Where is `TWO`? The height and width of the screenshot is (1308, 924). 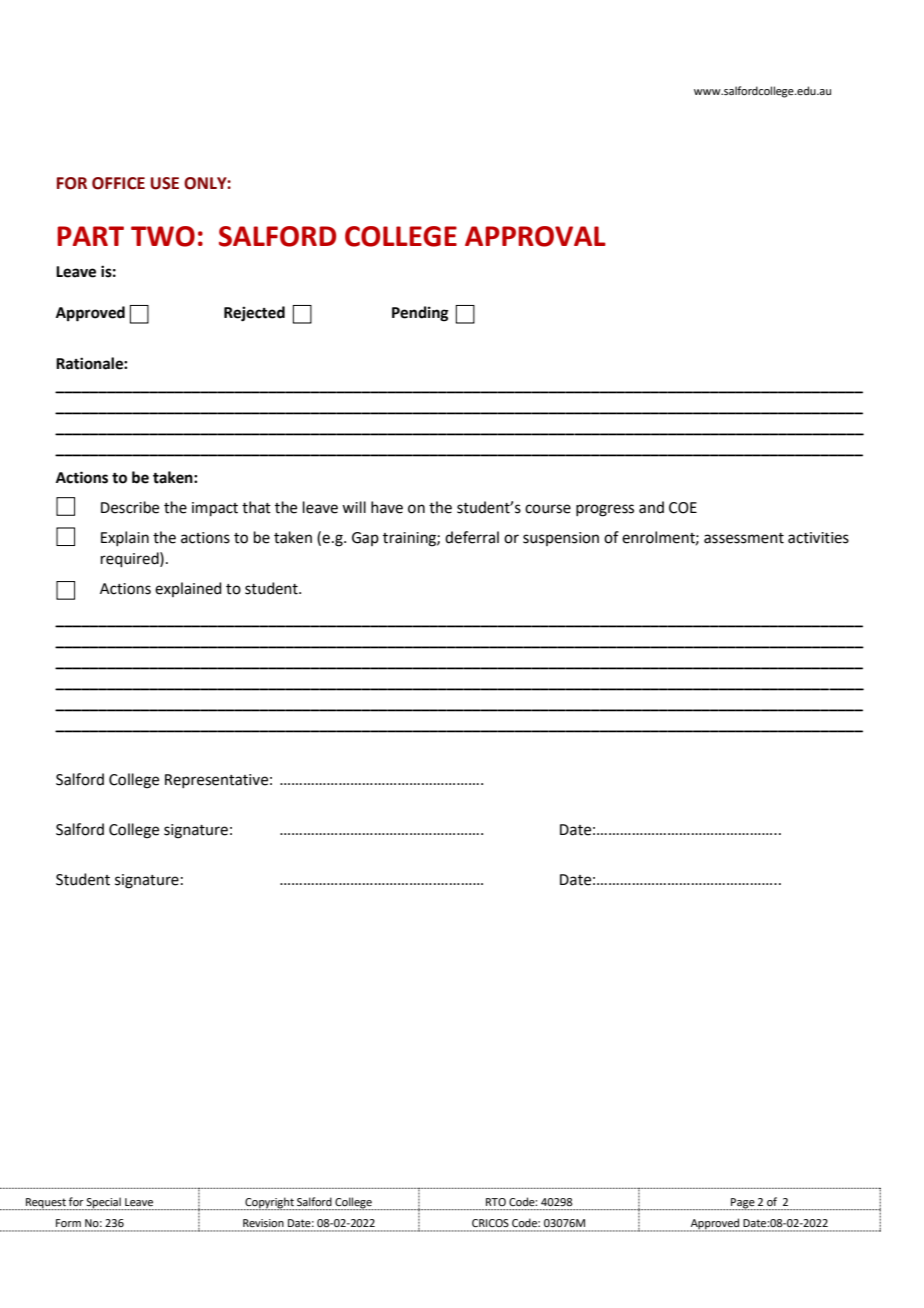 TWO is located at coordinates (163, 236).
